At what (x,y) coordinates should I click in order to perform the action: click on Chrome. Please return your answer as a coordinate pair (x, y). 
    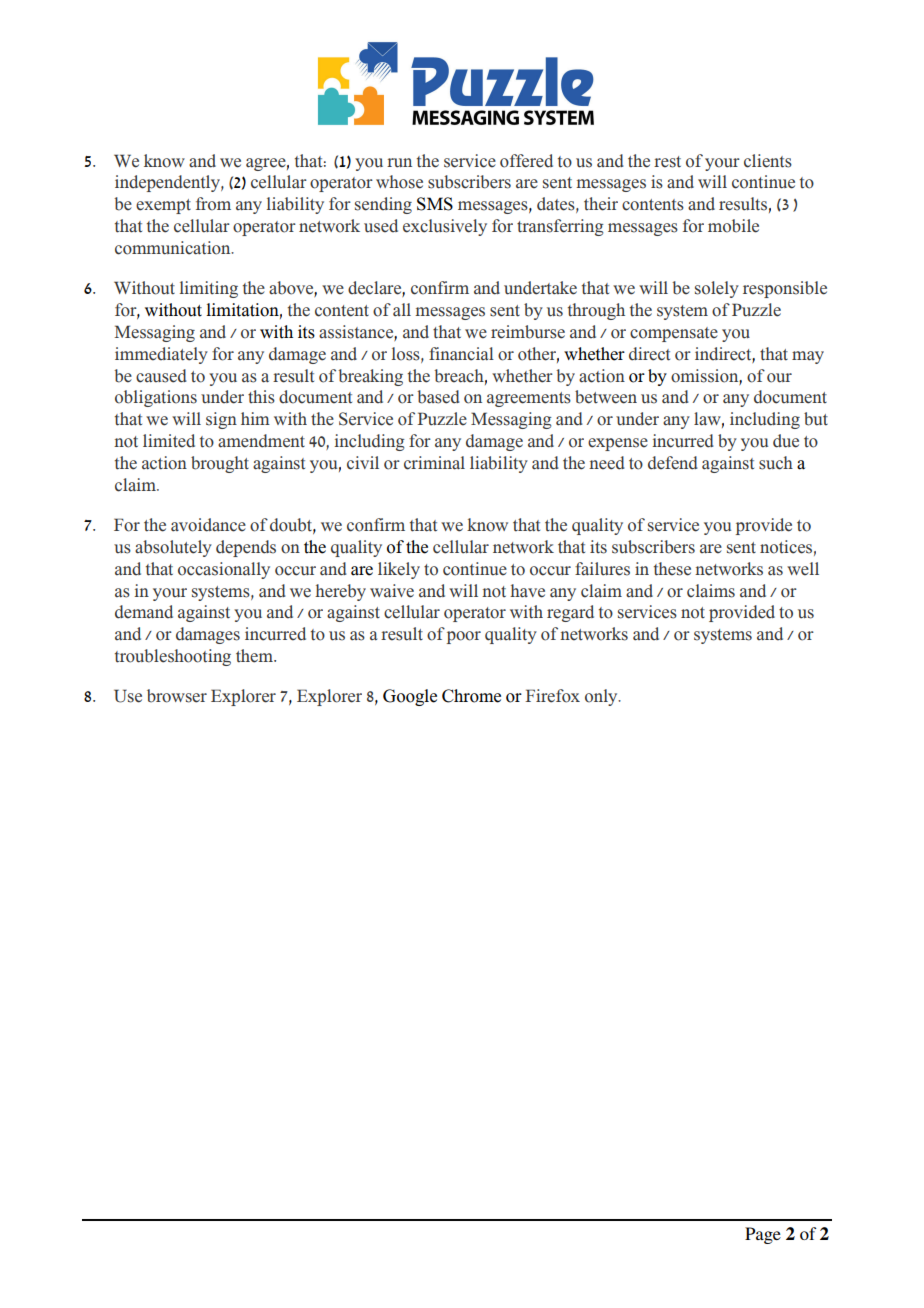
    Looking at the image, I should click on (471, 696).
